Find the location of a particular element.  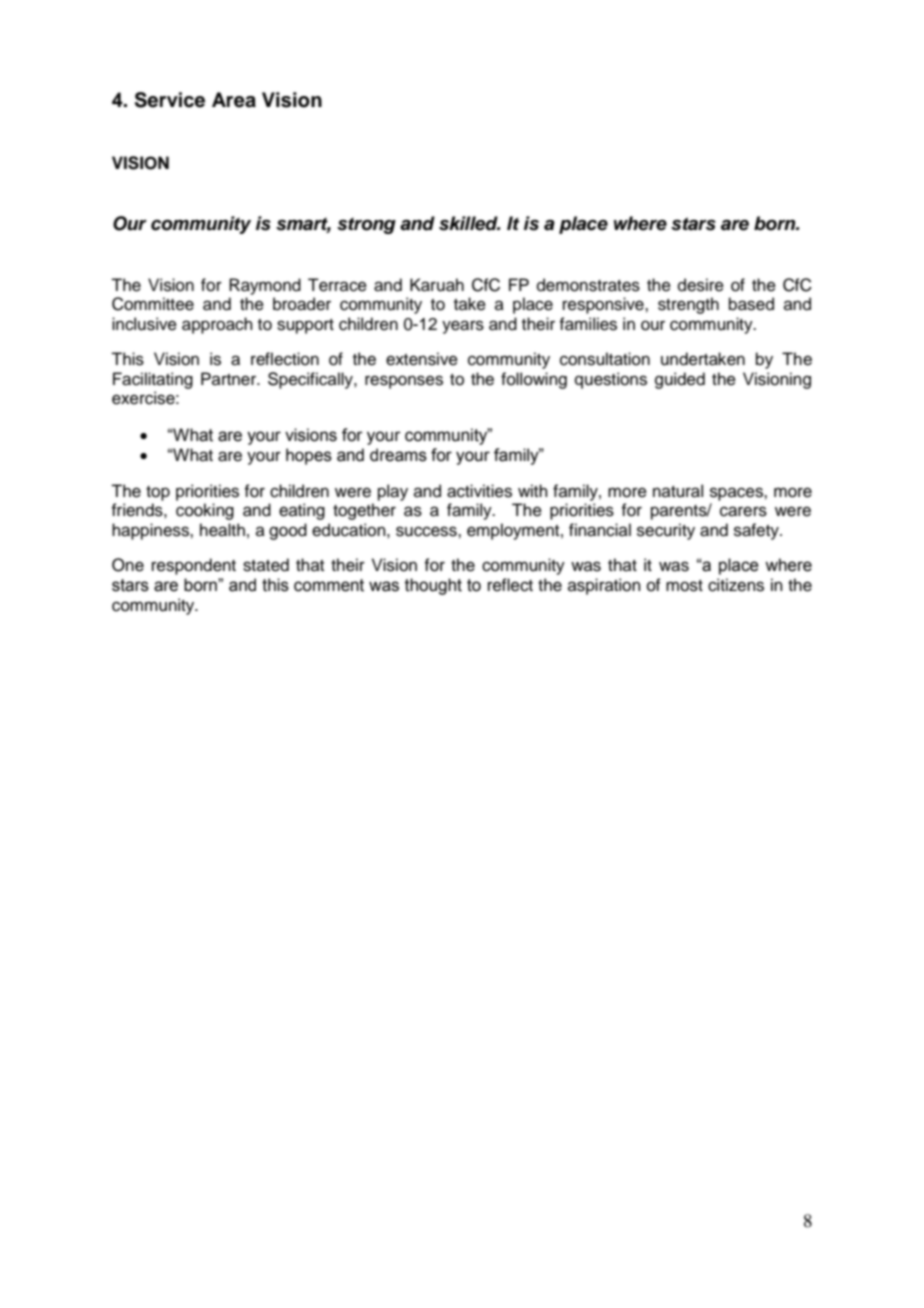

desire is located at coordinates (701, 285).
